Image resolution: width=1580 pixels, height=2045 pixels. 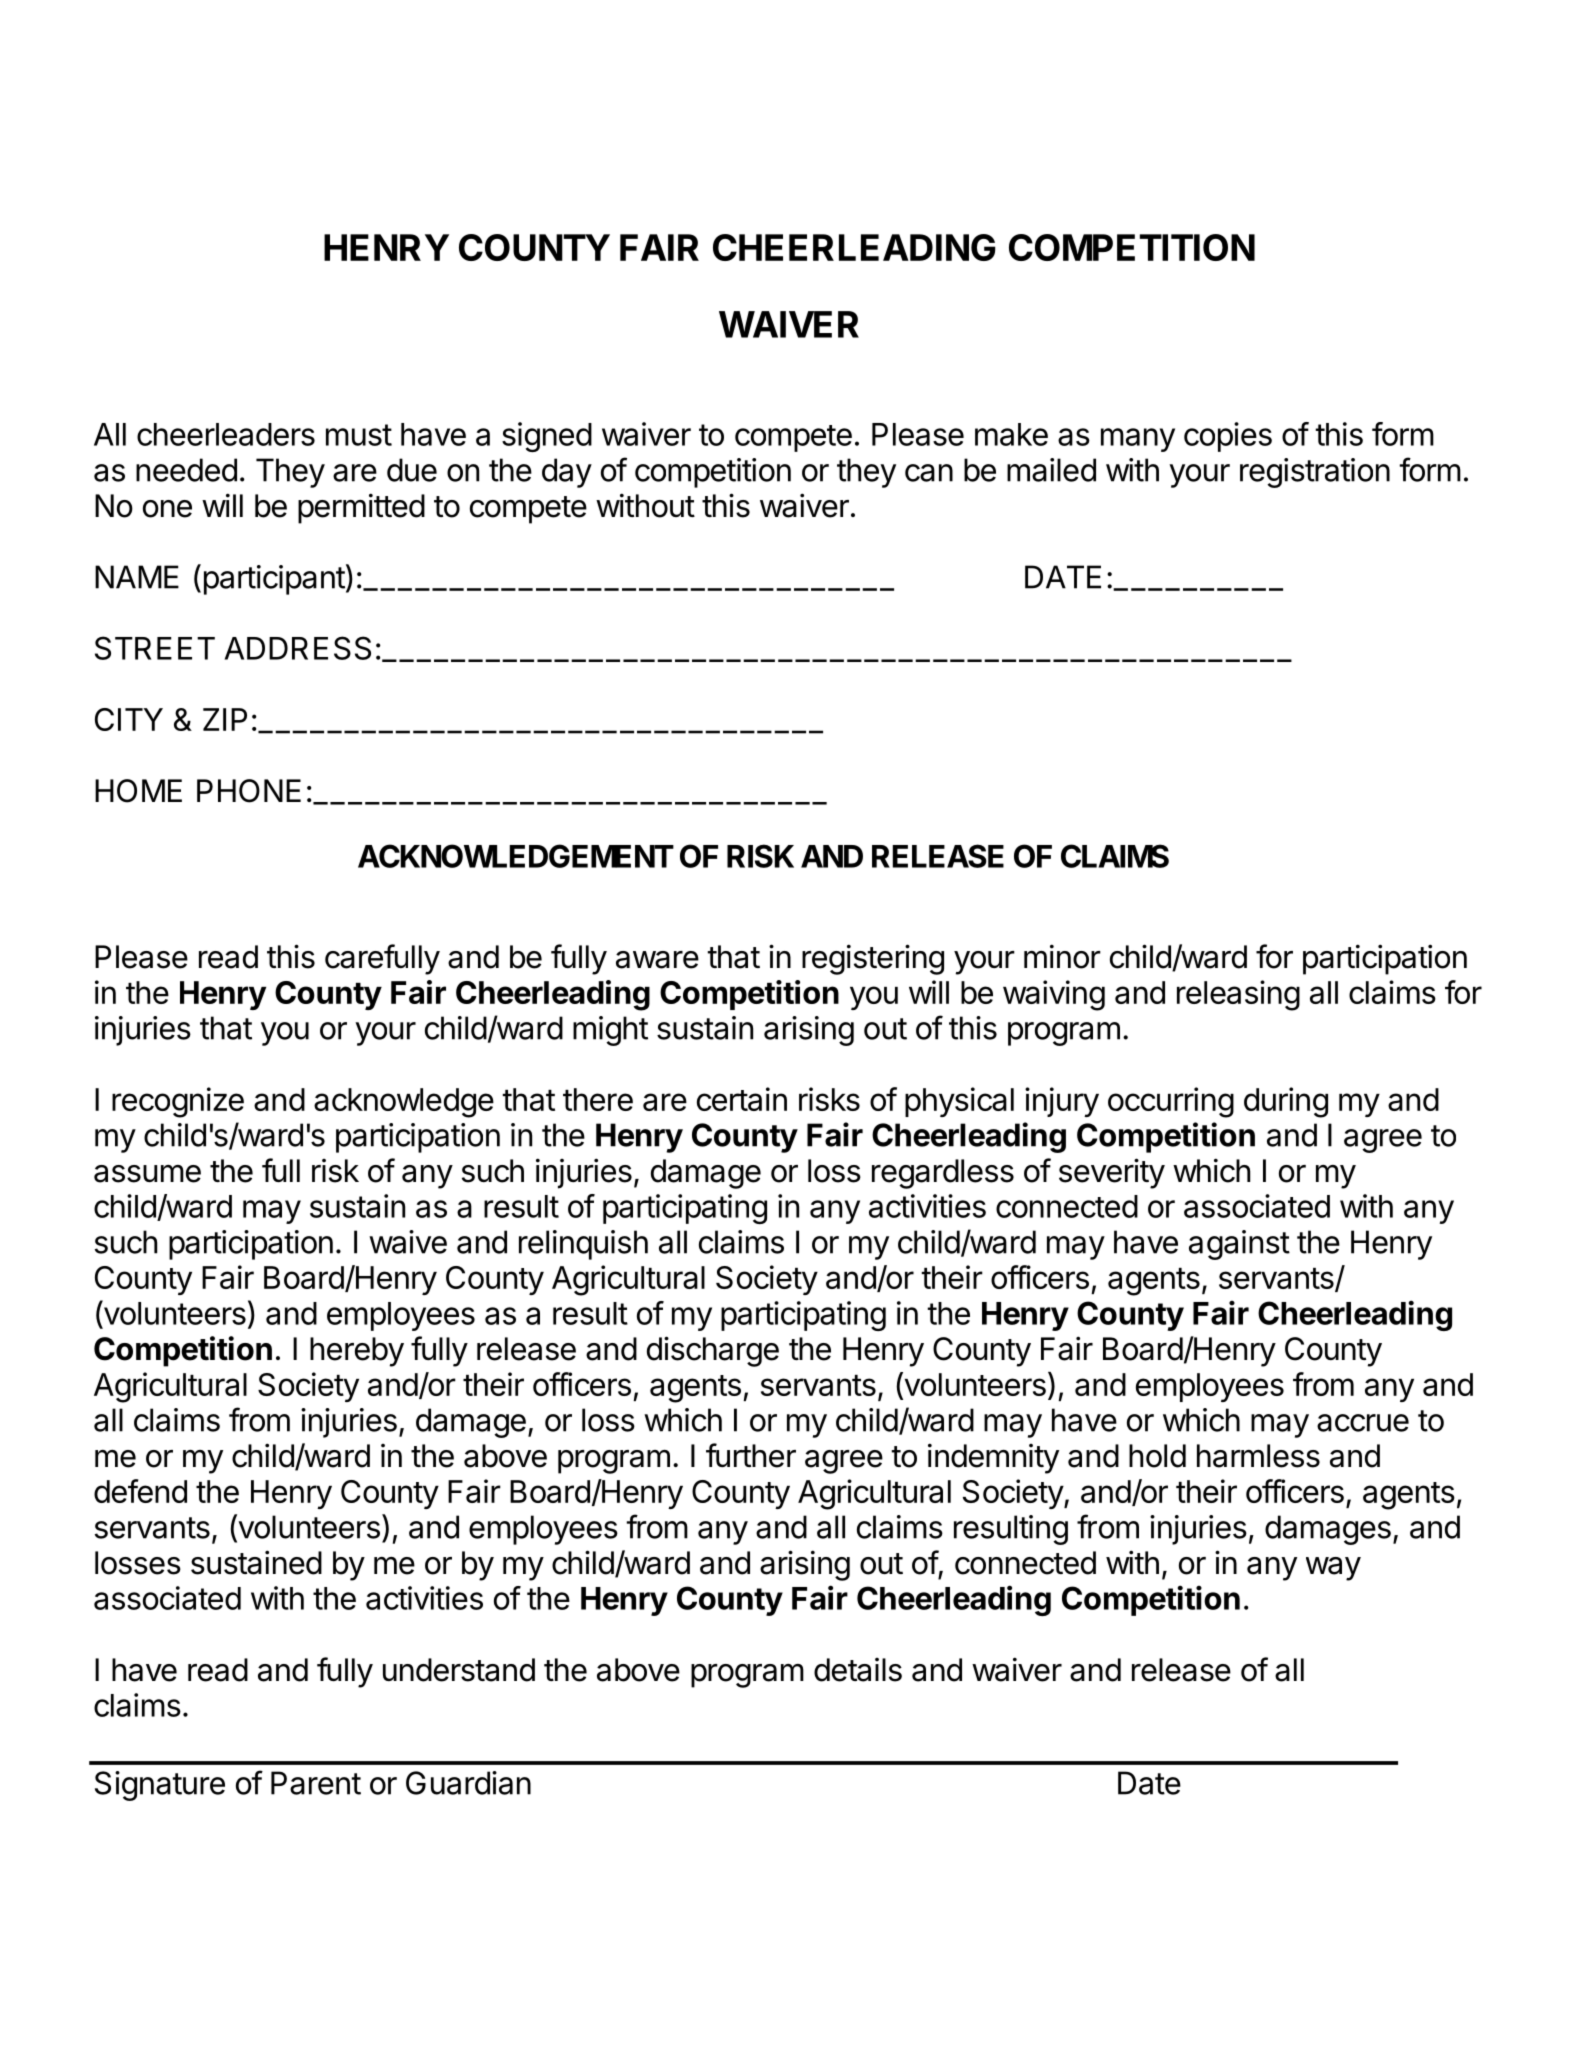 I want to click on details, so click(x=858, y=1670).
